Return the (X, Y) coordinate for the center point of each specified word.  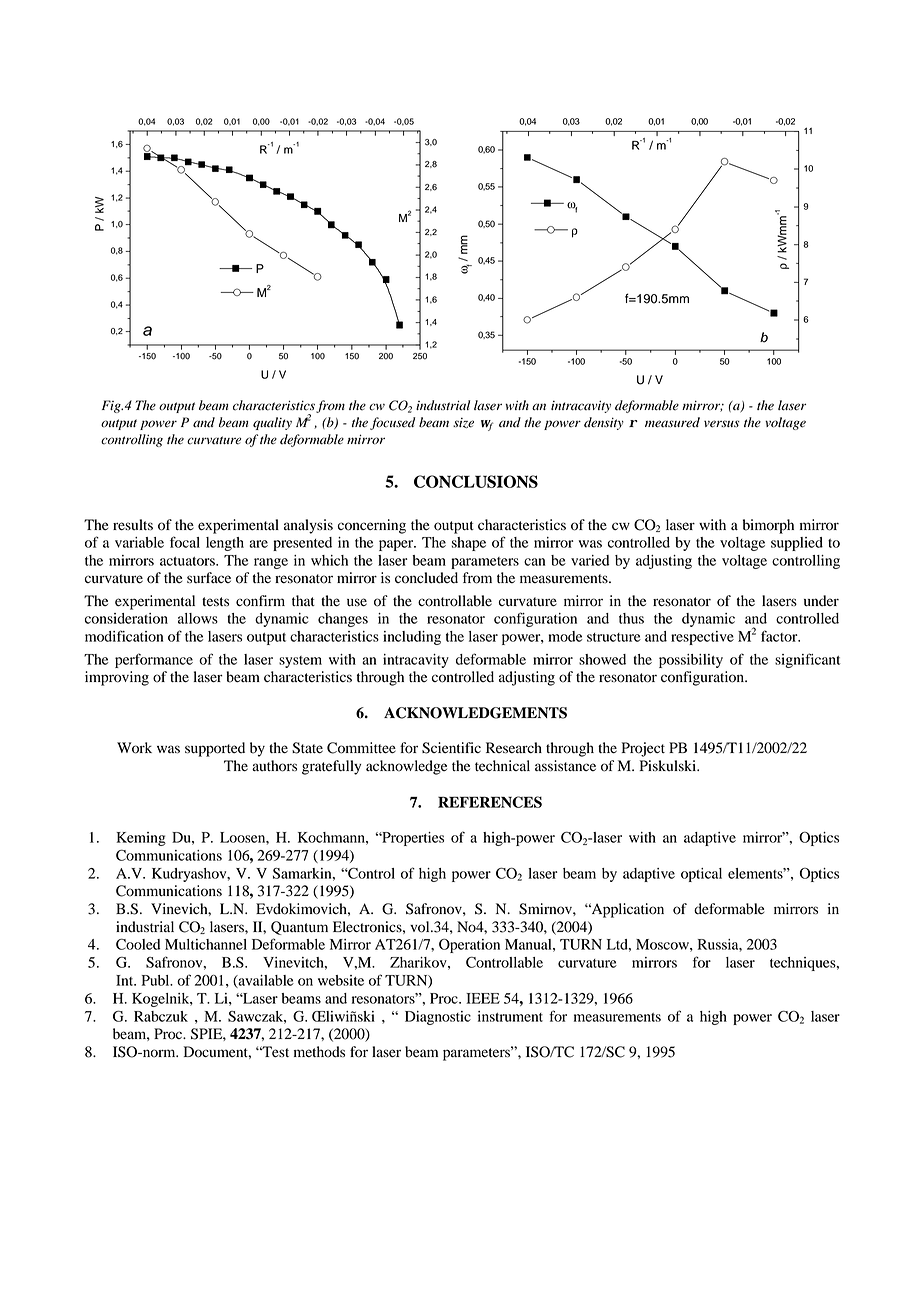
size (463, 423)
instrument (510, 1016)
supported (215, 749)
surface (209, 577)
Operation (469, 945)
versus (722, 424)
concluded (426, 578)
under (821, 601)
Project (643, 749)
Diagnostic (438, 1018)
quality (272, 423)
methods (319, 1052)
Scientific (451, 748)
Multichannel (206, 944)
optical (701, 875)
